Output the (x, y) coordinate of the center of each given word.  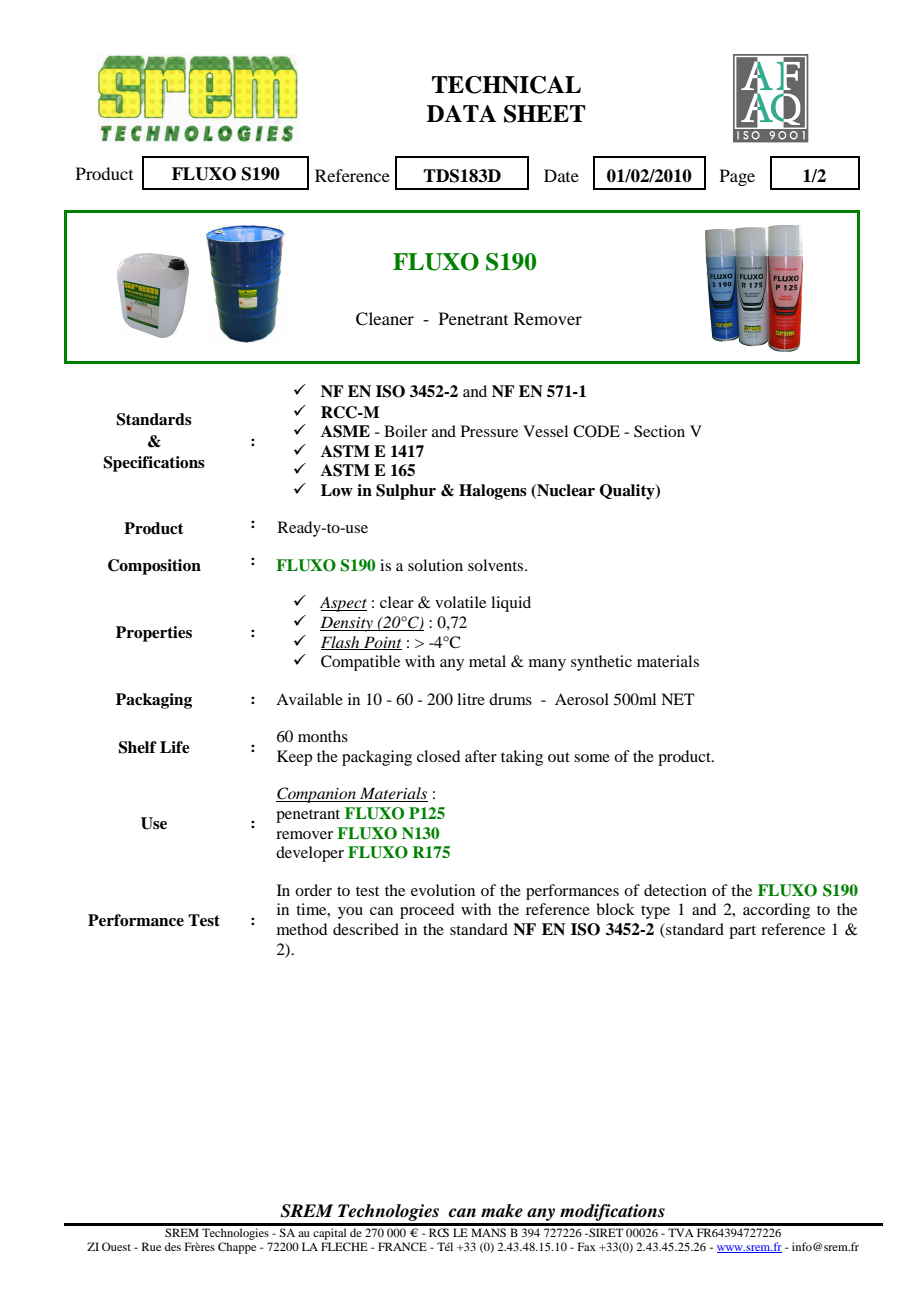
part (742, 932)
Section (659, 431)
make (502, 1211)
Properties (154, 634)
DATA (461, 113)
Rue (151, 1246)
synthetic (601, 663)
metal (487, 661)
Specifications (154, 464)
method (302, 929)
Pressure (489, 431)
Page (737, 177)
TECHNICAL (506, 85)
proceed (427, 911)
